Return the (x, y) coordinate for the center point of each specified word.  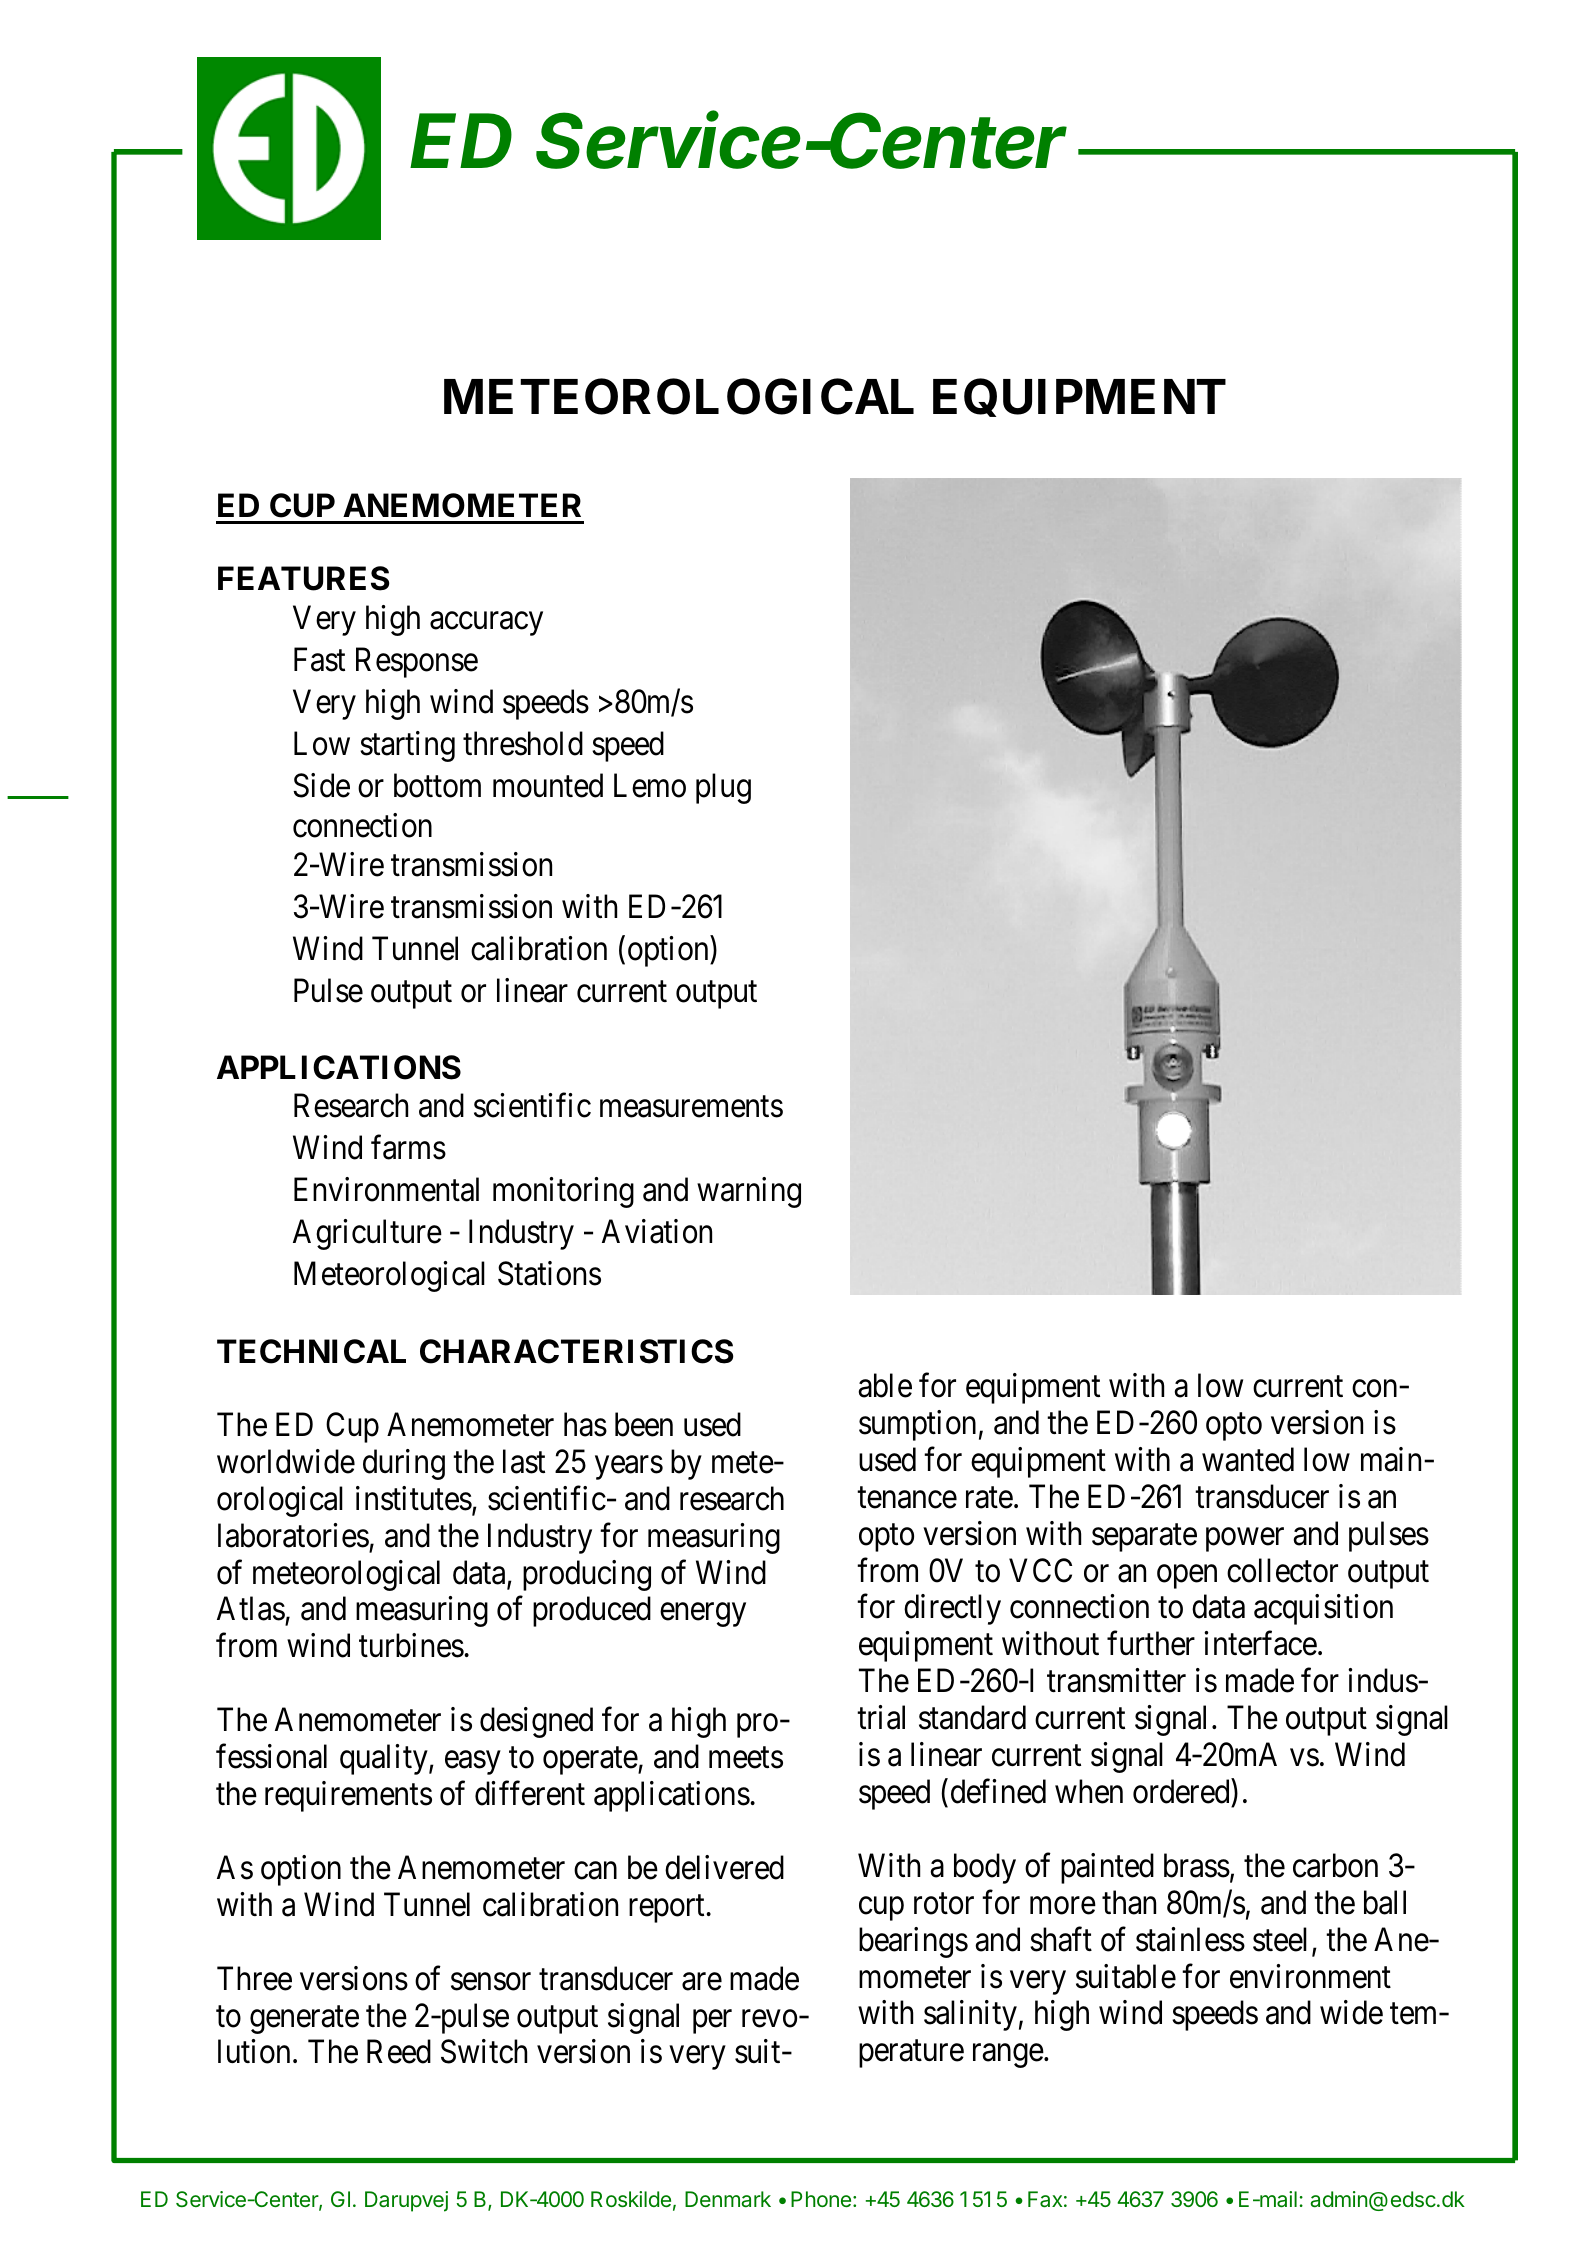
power (1245, 1540)
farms (408, 1147)
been (644, 1424)
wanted (1248, 1459)
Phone (821, 2199)
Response (417, 663)
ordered (1181, 1791)
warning (749, 1192)
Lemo (650, 785)
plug (723, 788)
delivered (724, 1867)
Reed (399, 2052)
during (404, 1464)
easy (472, 1763)
